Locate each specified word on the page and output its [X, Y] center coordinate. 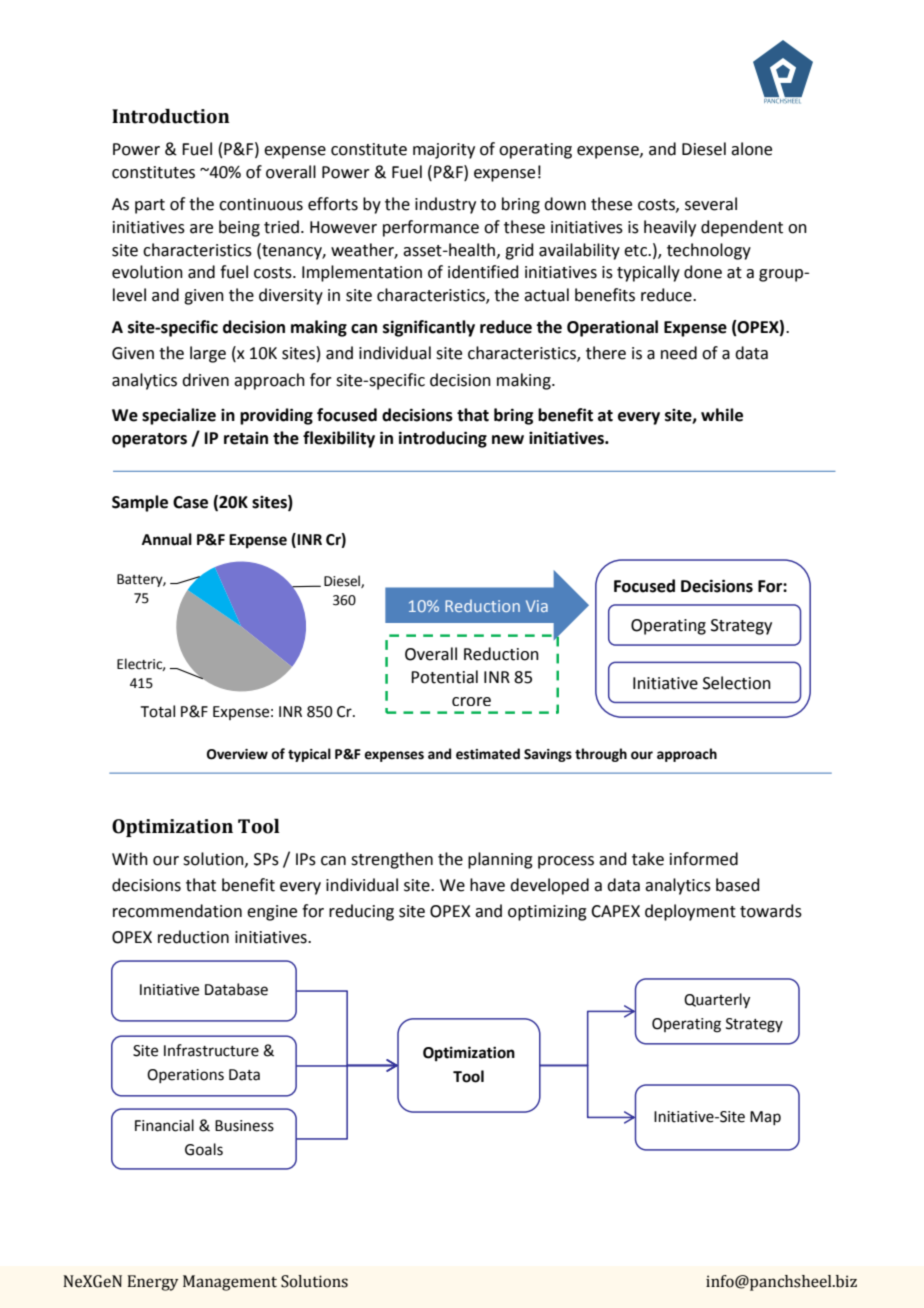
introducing [443, 439]
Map [765, 1118]
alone [751, 149]
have [487, 885]
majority [444, 151]
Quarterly [717, 1001]
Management [230, 1283]
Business [244, 1126]
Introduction [171, 116]
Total [157, 711]
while [722, 415]
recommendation [177, 911]
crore [471, 701]
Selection [737, 683]
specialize [179, 416]
